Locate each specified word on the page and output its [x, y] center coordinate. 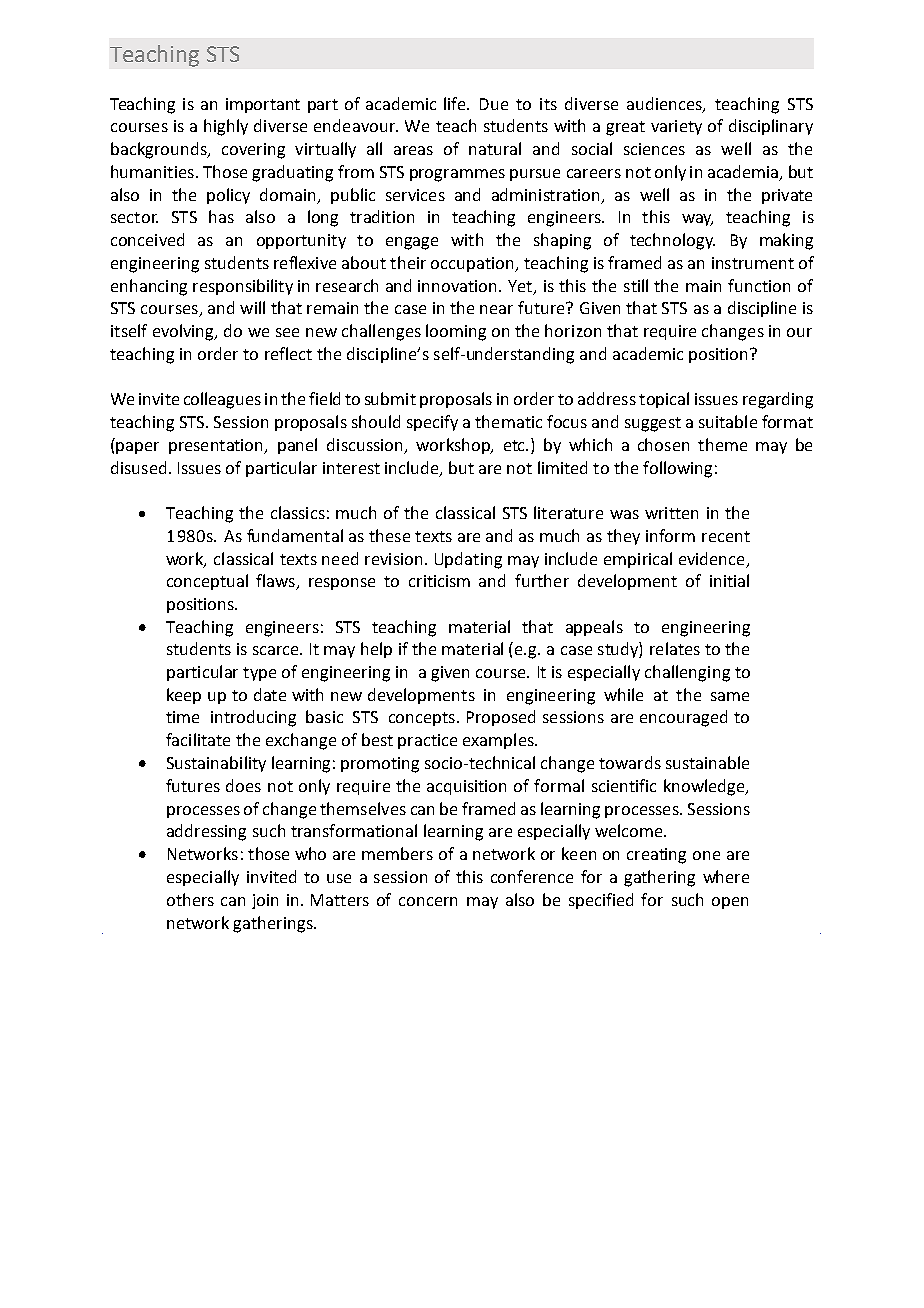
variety [676, 127]
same [730, 696]
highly [226, 127]
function [759, 285]
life [456, 103]
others [190, 899]
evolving [184, 332]
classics [298, 512]
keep [184, 696]
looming [456, 332]
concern [428, 901]
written [671, 513]
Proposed [501, 718]
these [389, 535]
